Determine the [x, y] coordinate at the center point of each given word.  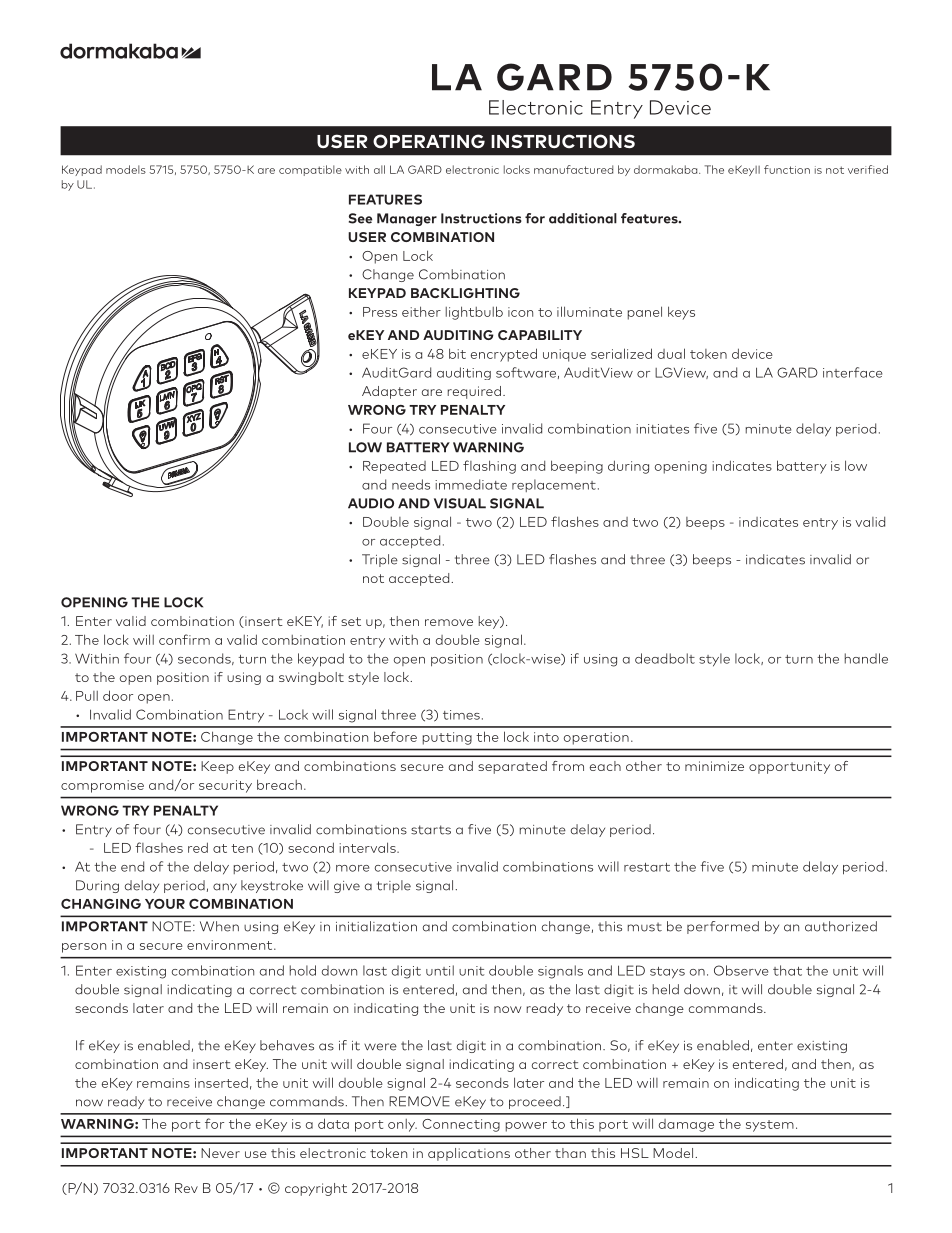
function [787, 169]
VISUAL [460, 503]
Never [220, 1153]
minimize [714, 766]
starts [431, 830]
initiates [662, 429]
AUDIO [371, 503]
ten [242, 848]
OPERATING [429, 141]
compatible [310, 170]
